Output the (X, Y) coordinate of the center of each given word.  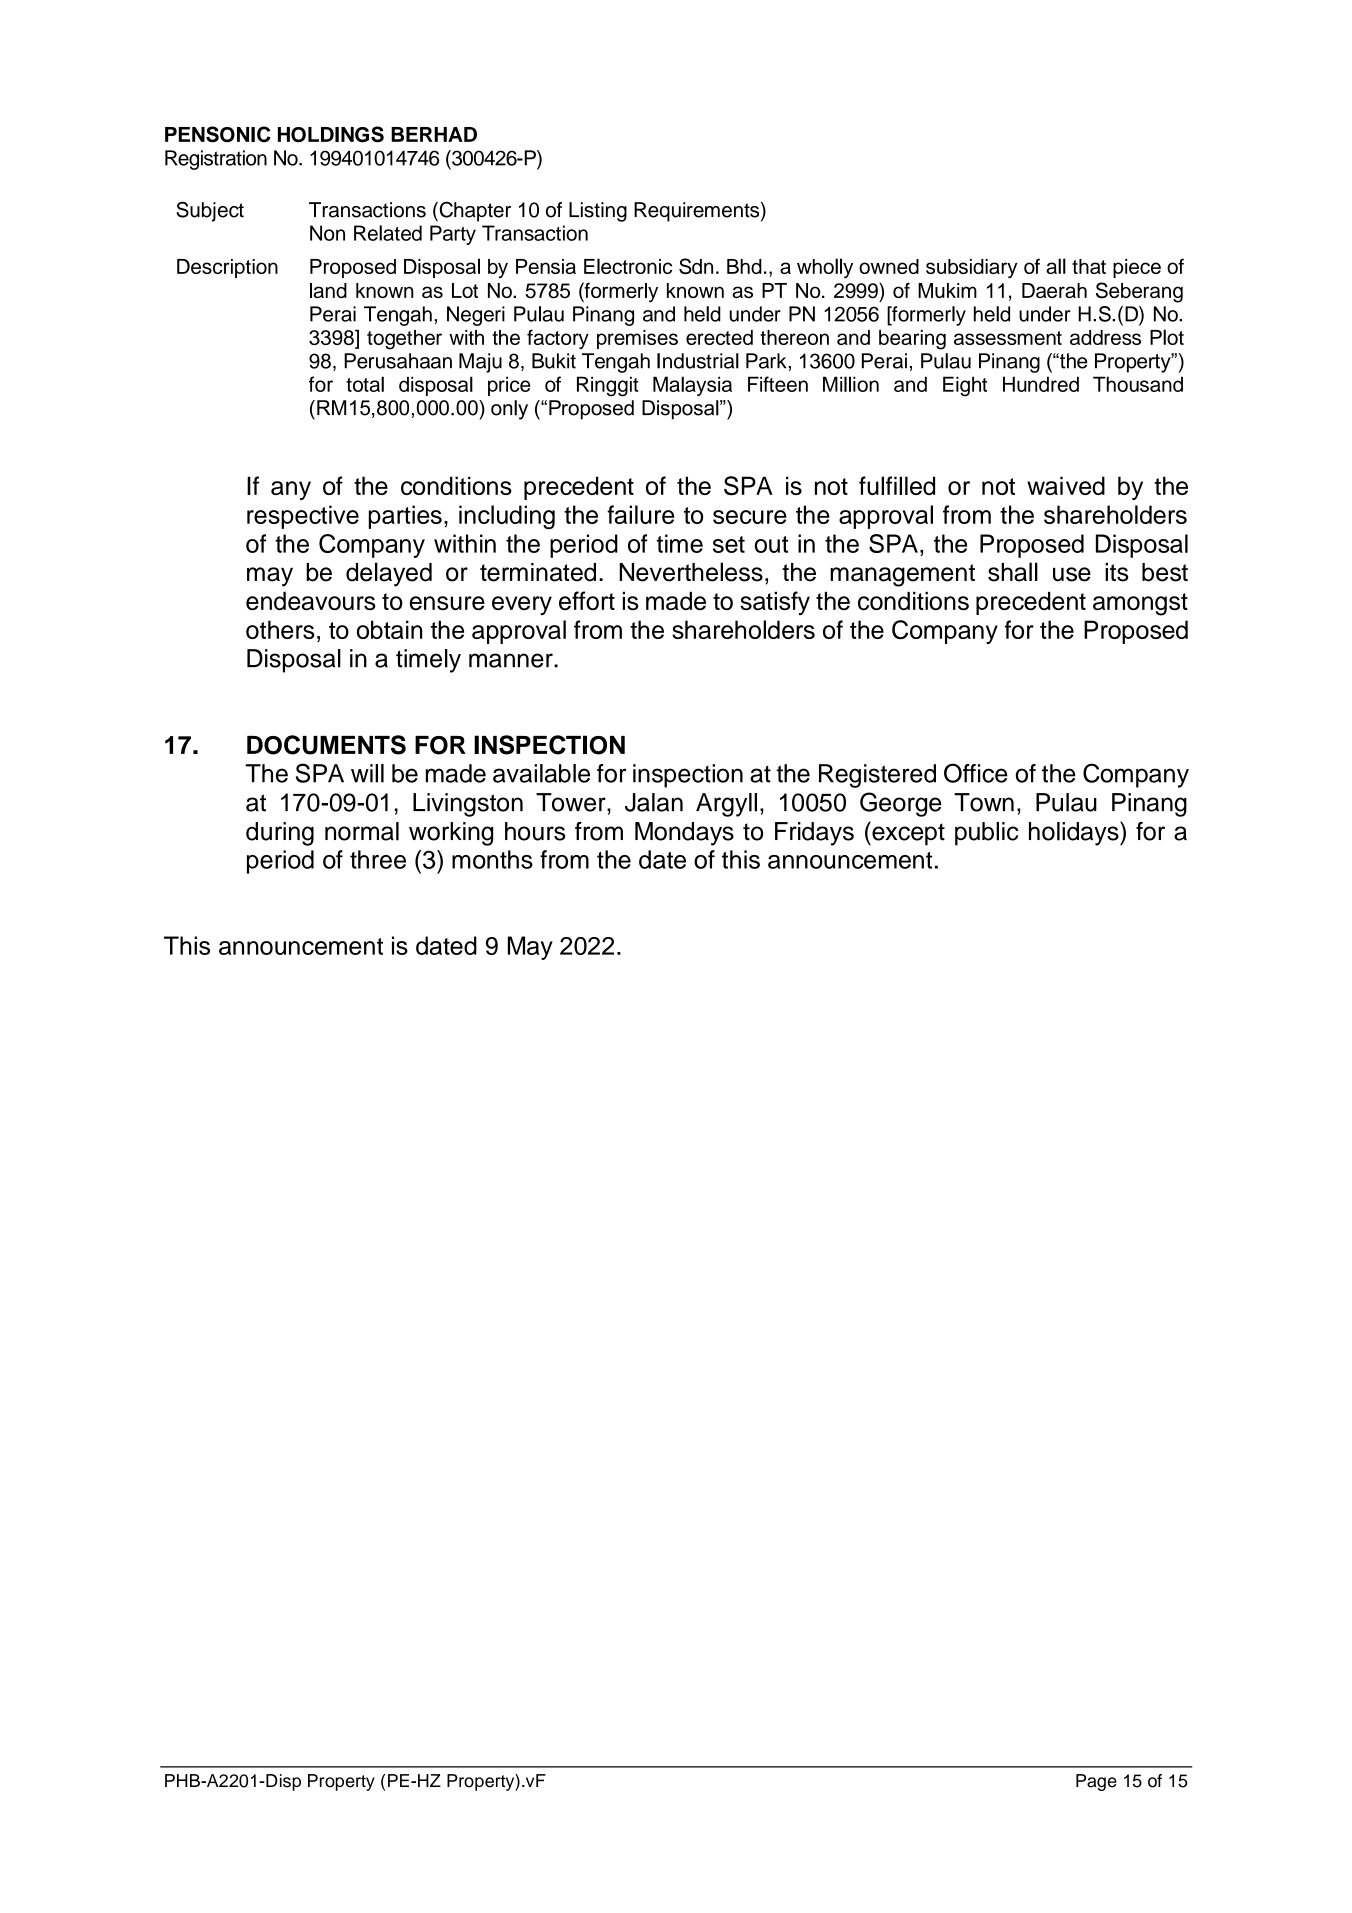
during (280, 834)
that (1089, 266)
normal (362, 831)
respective (303, 517)
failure (640, 514)
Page (1096, 1782)
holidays (1075, 833)
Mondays (684, 834)
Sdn (696, 266)
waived (1066, 485)
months (492, 859)
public (986, 834)
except (907, 833)
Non (327, 233)
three (378, 859)
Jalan (654, 802)
